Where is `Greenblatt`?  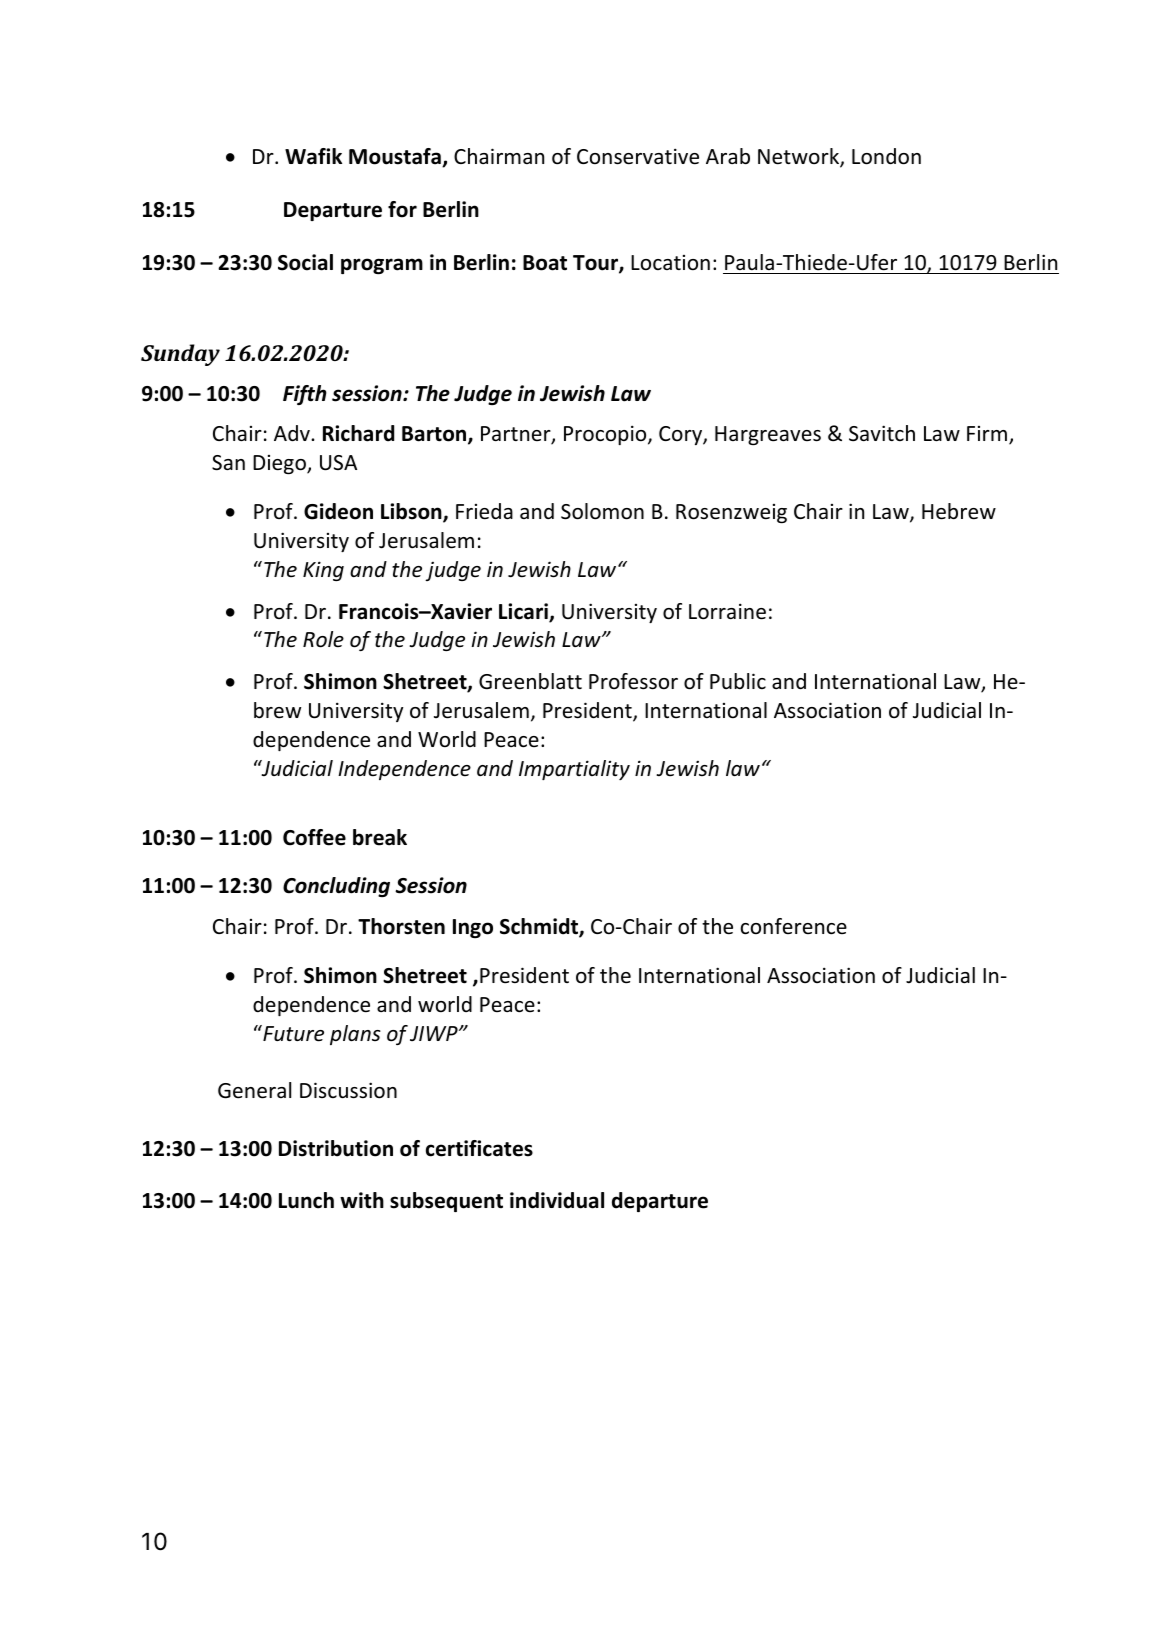 Greenblatt is located at coordinates (530, 681).
